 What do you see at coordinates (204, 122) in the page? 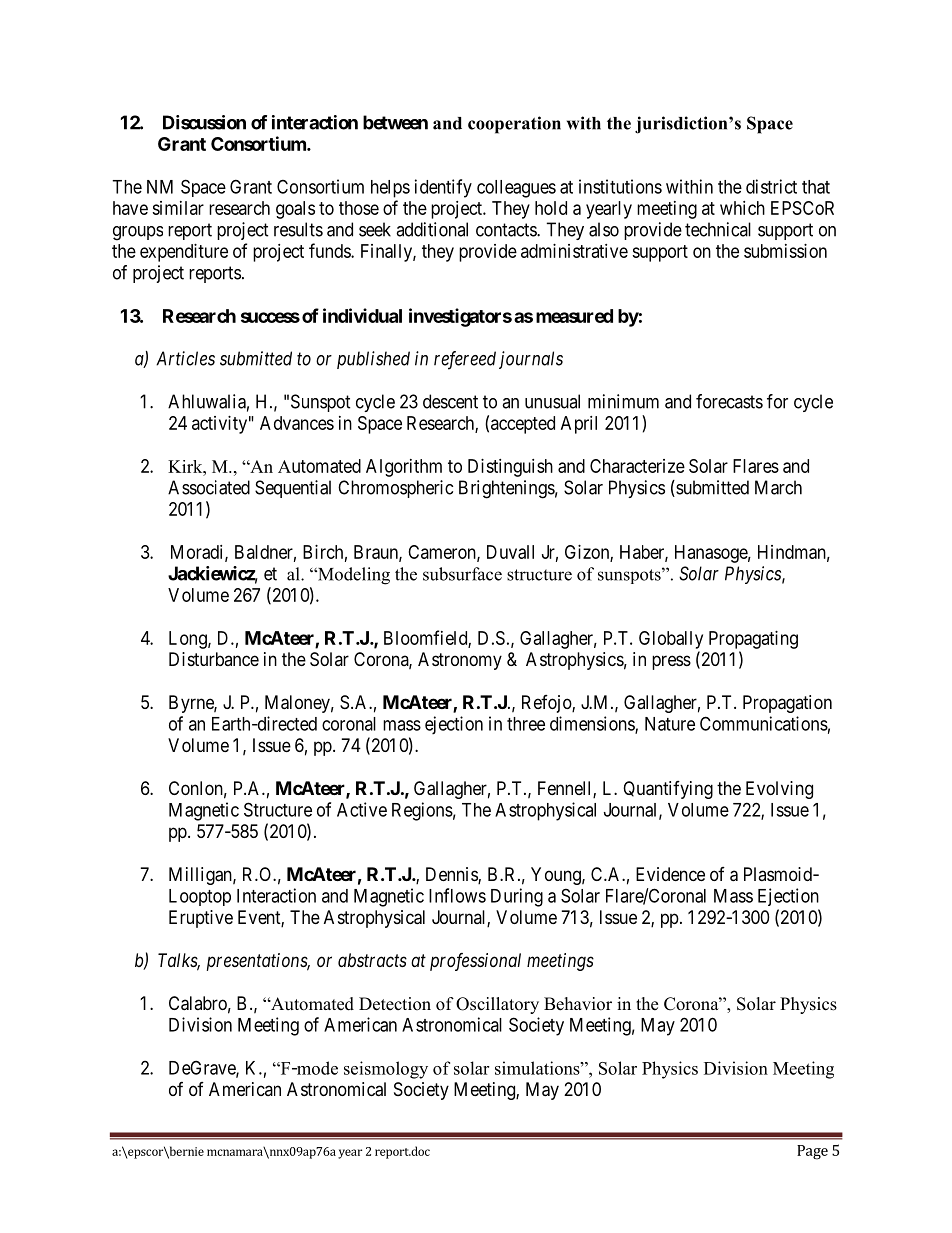
I see `Discussion` at bounding box center [204, 122].
